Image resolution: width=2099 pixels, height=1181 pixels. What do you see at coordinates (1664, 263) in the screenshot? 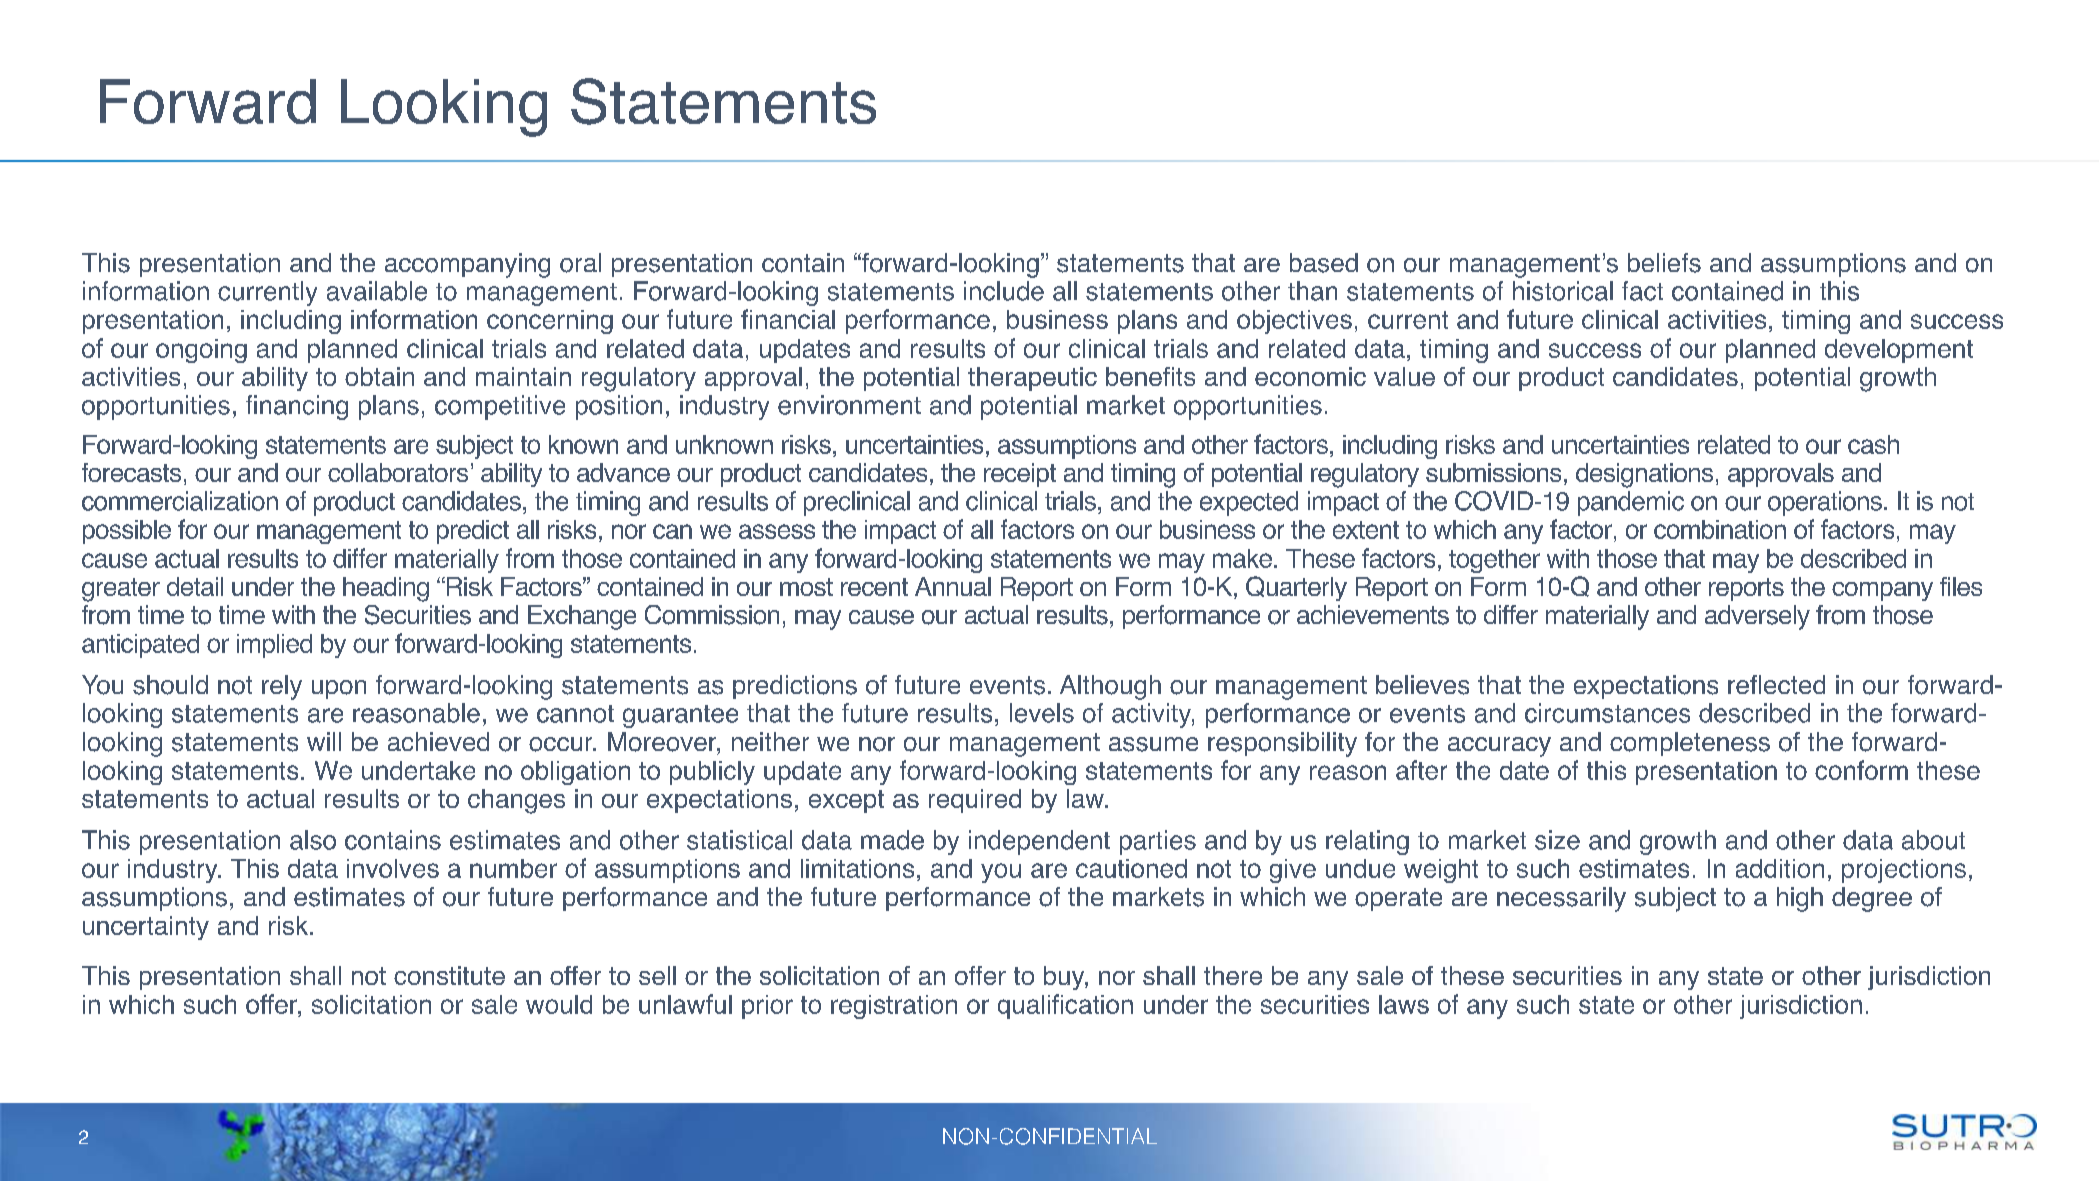
I see `beliefs` at bounding box center [1664, 263].
